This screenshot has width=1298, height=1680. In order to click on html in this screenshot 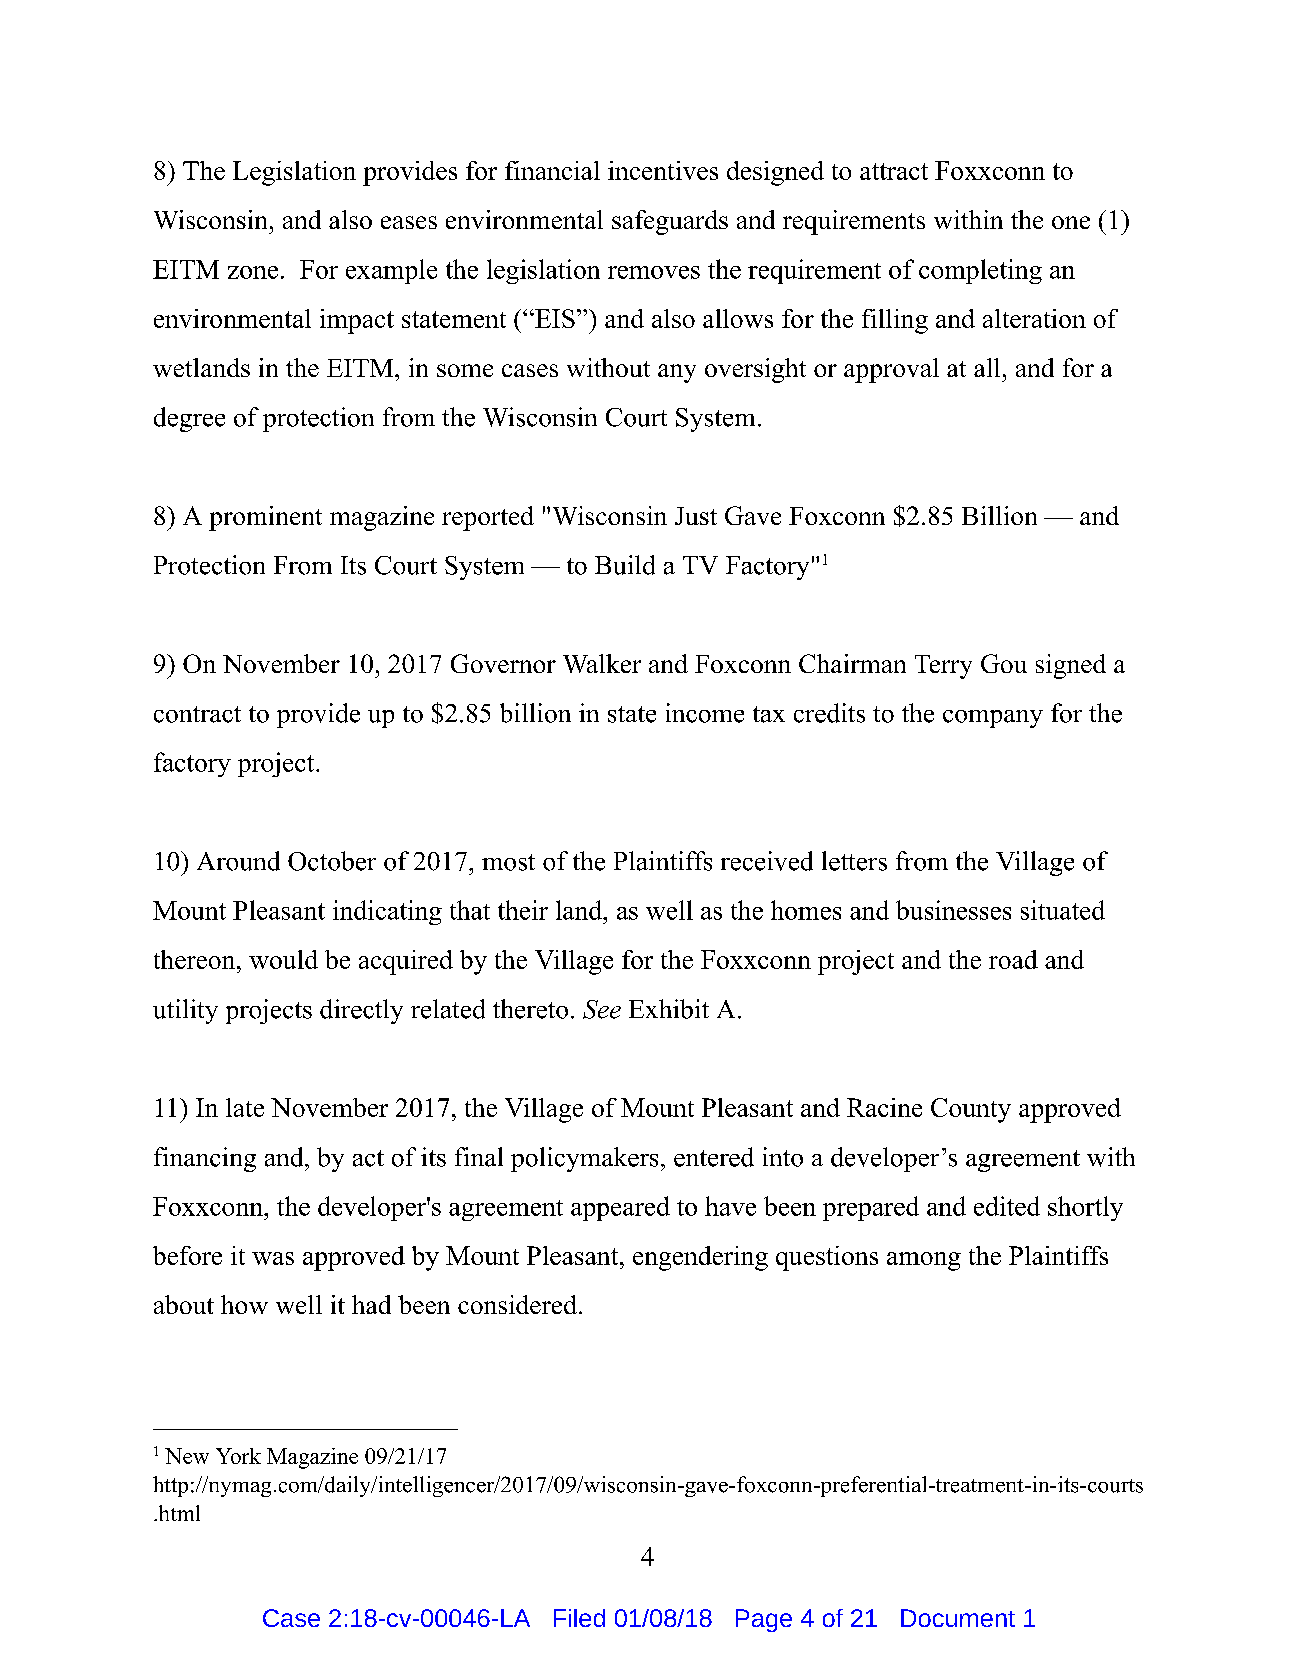, I will do `click(178, 1513)`.
